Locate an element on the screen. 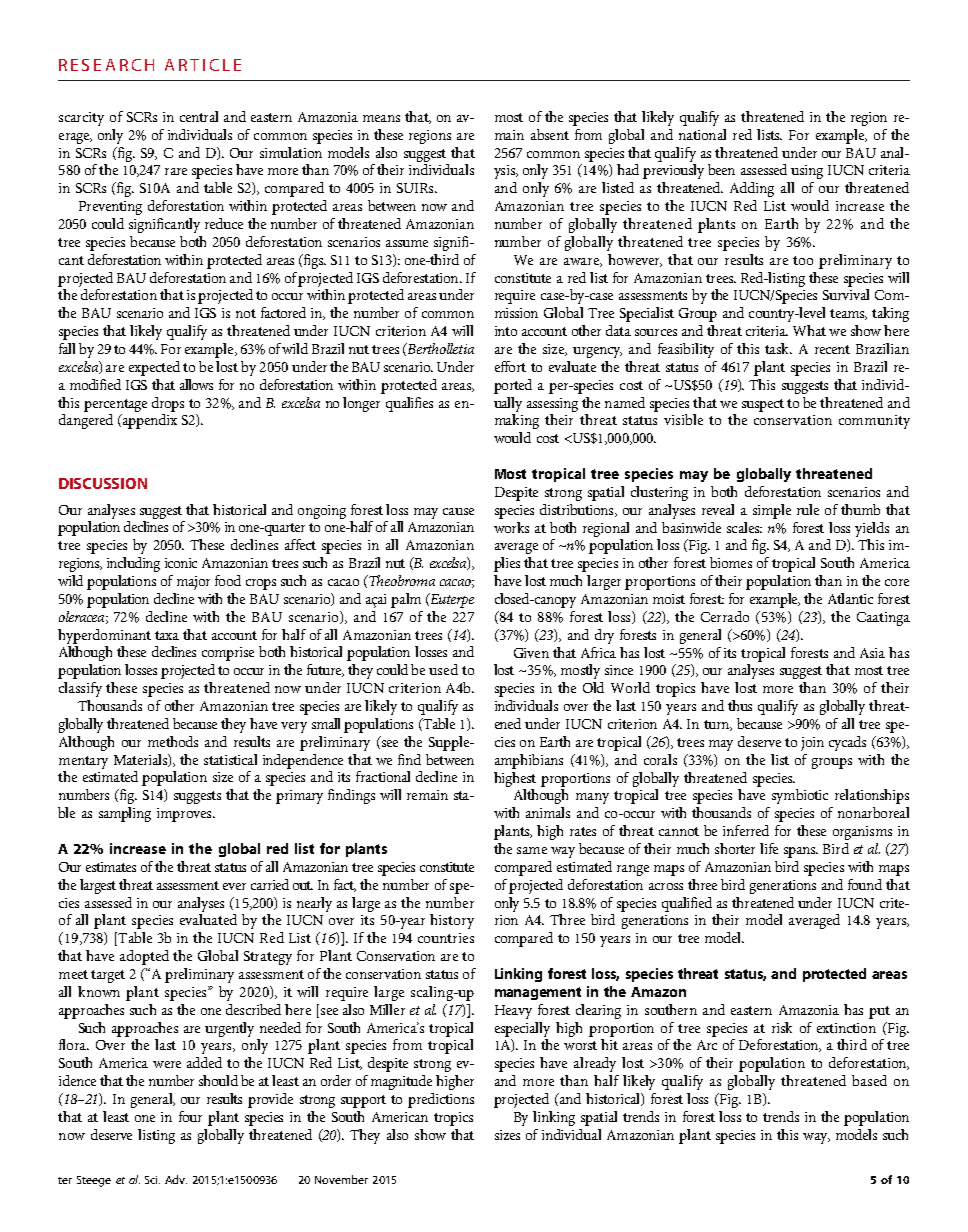 The width and height of the screenshot is (968, 1232). based is located at coordinates (869, 1080).
